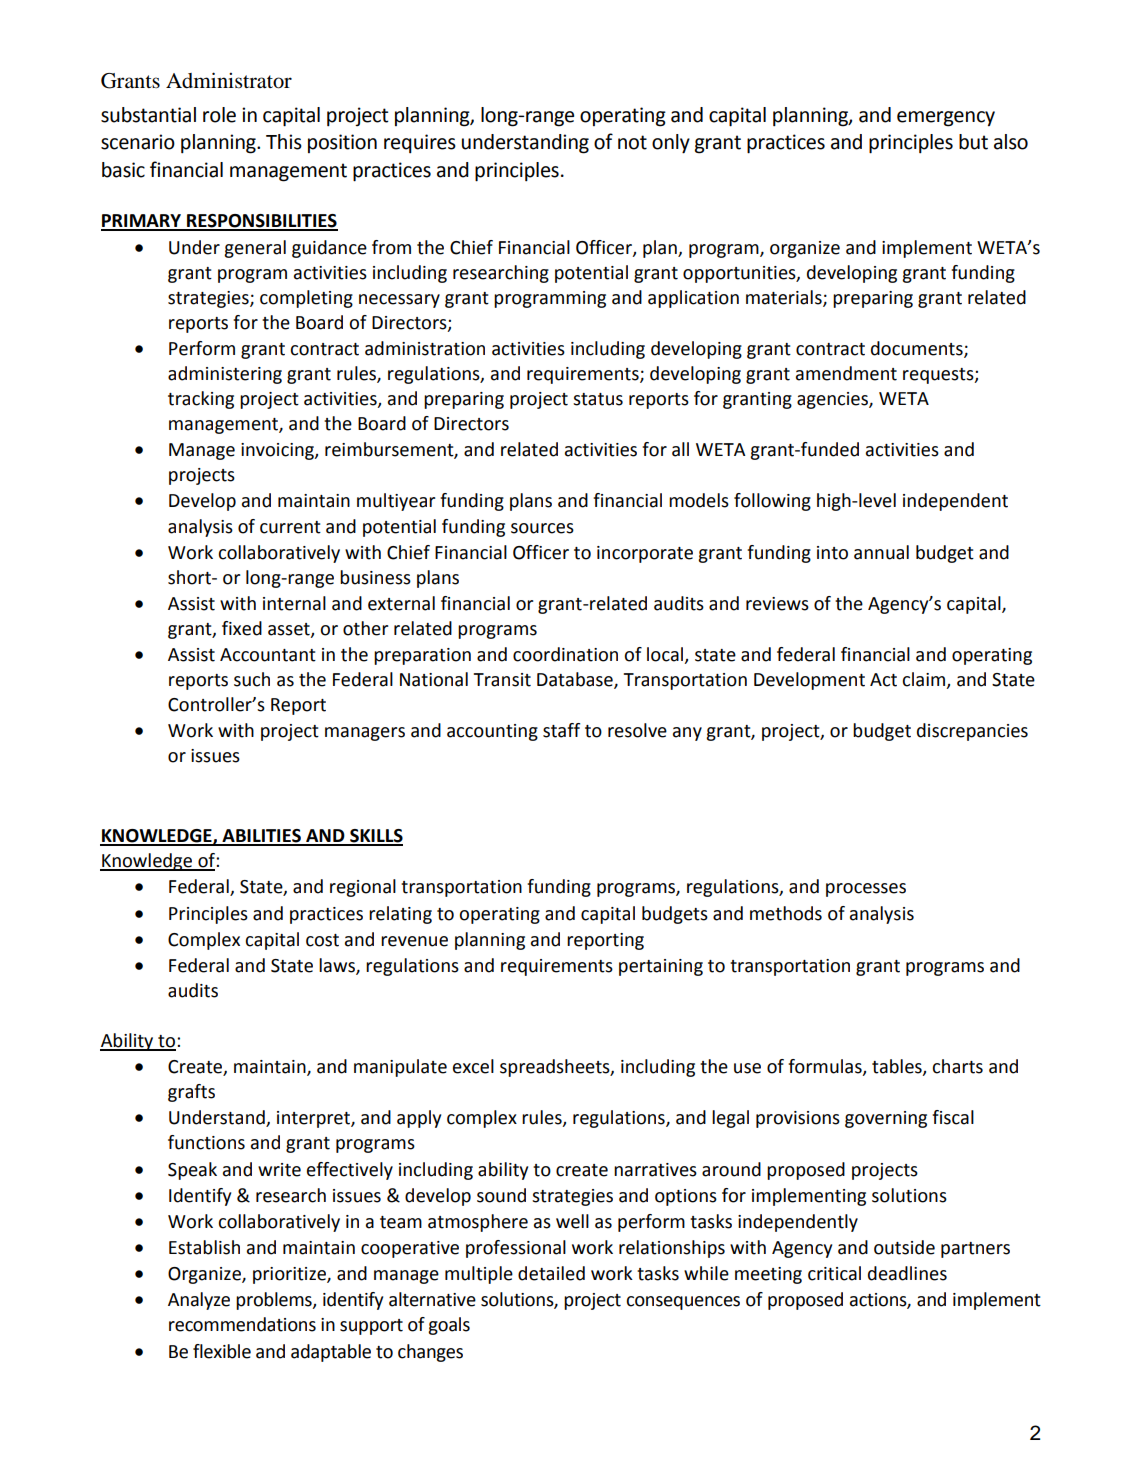  What do you see at coordinates (551, 1273) in the screenshot?
I see `detailed` at bounding box center [551, 1273].
